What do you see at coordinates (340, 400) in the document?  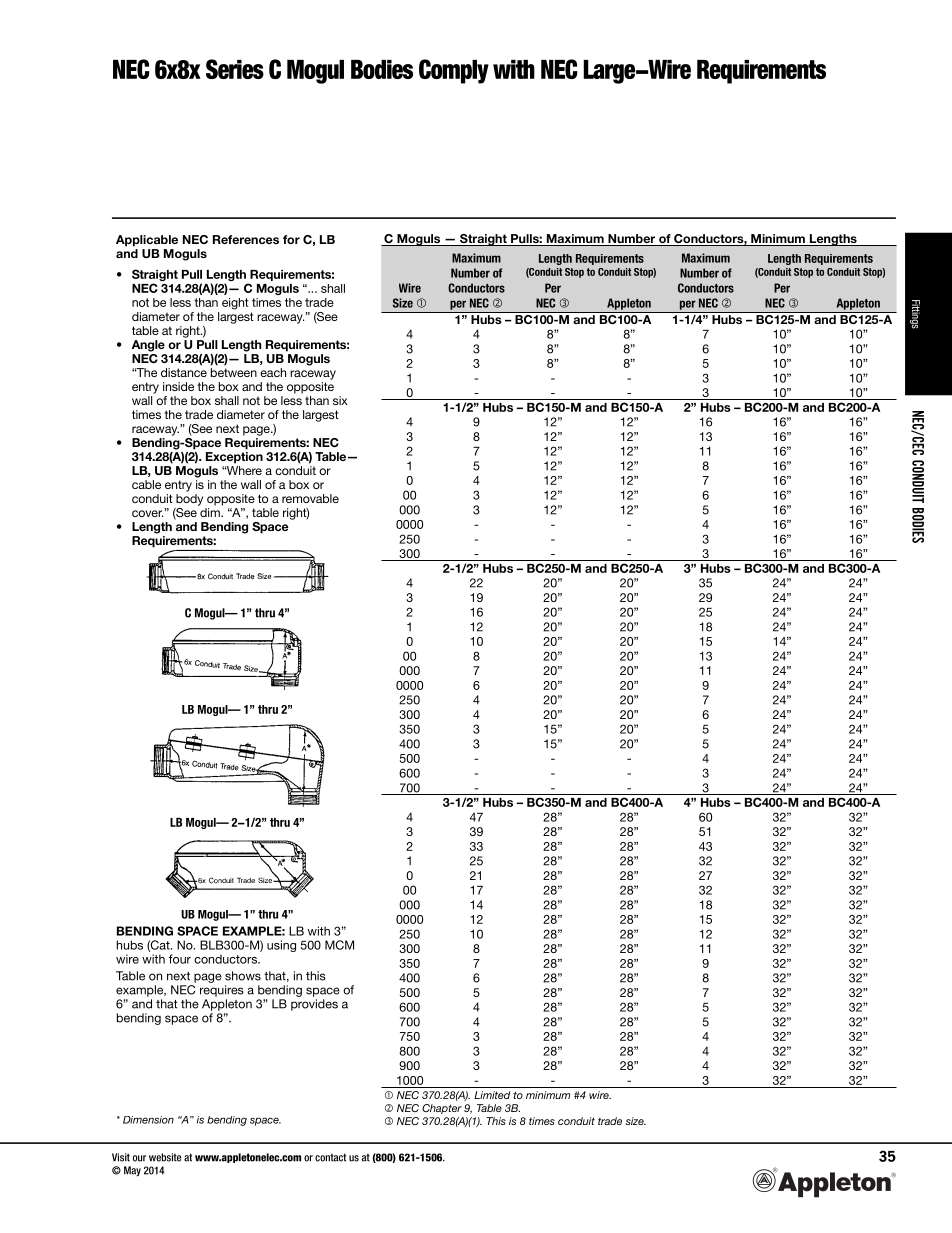 I see `six` at bounding box center [340, 400].
